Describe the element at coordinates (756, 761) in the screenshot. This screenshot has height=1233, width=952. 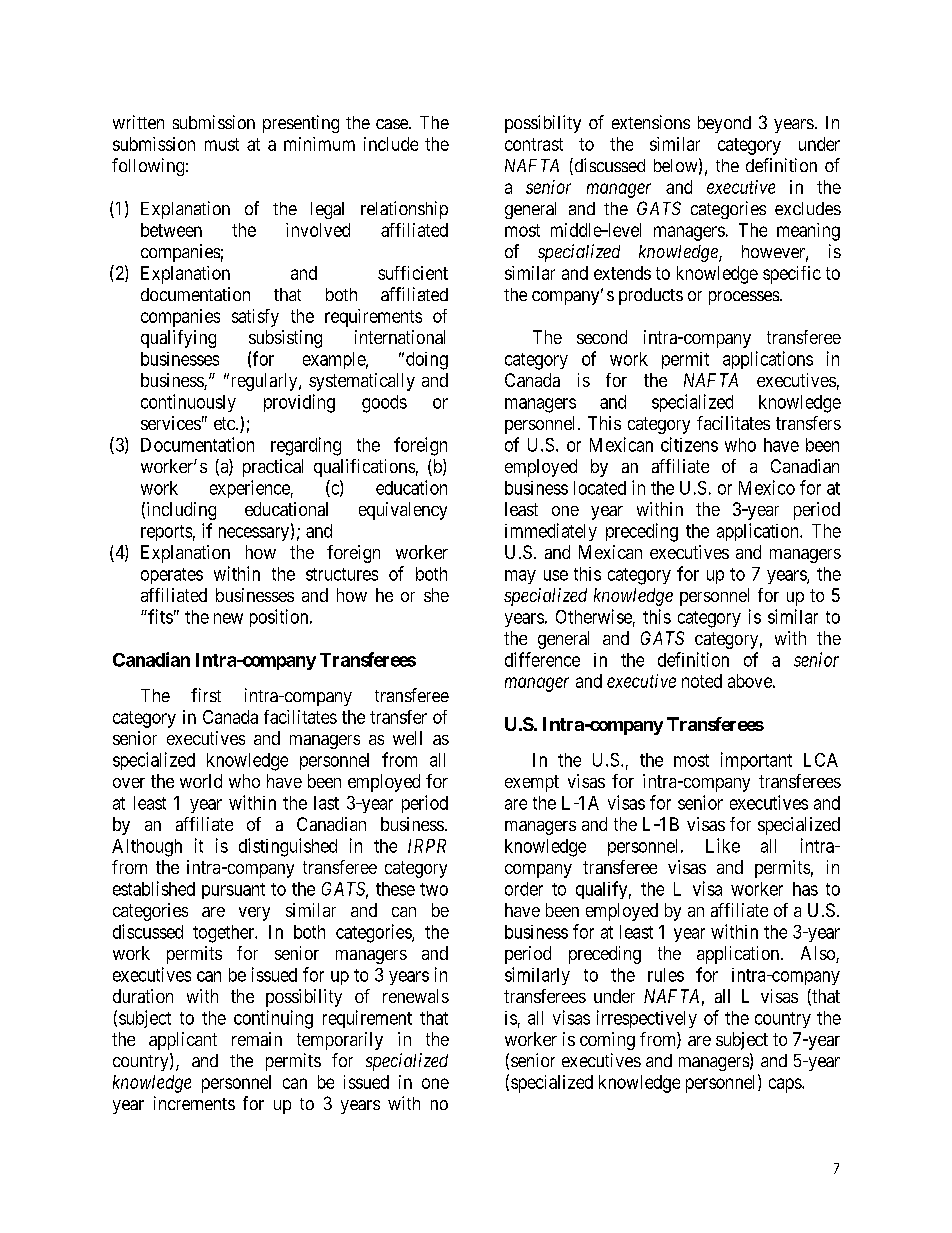
I see `important` at that location.
